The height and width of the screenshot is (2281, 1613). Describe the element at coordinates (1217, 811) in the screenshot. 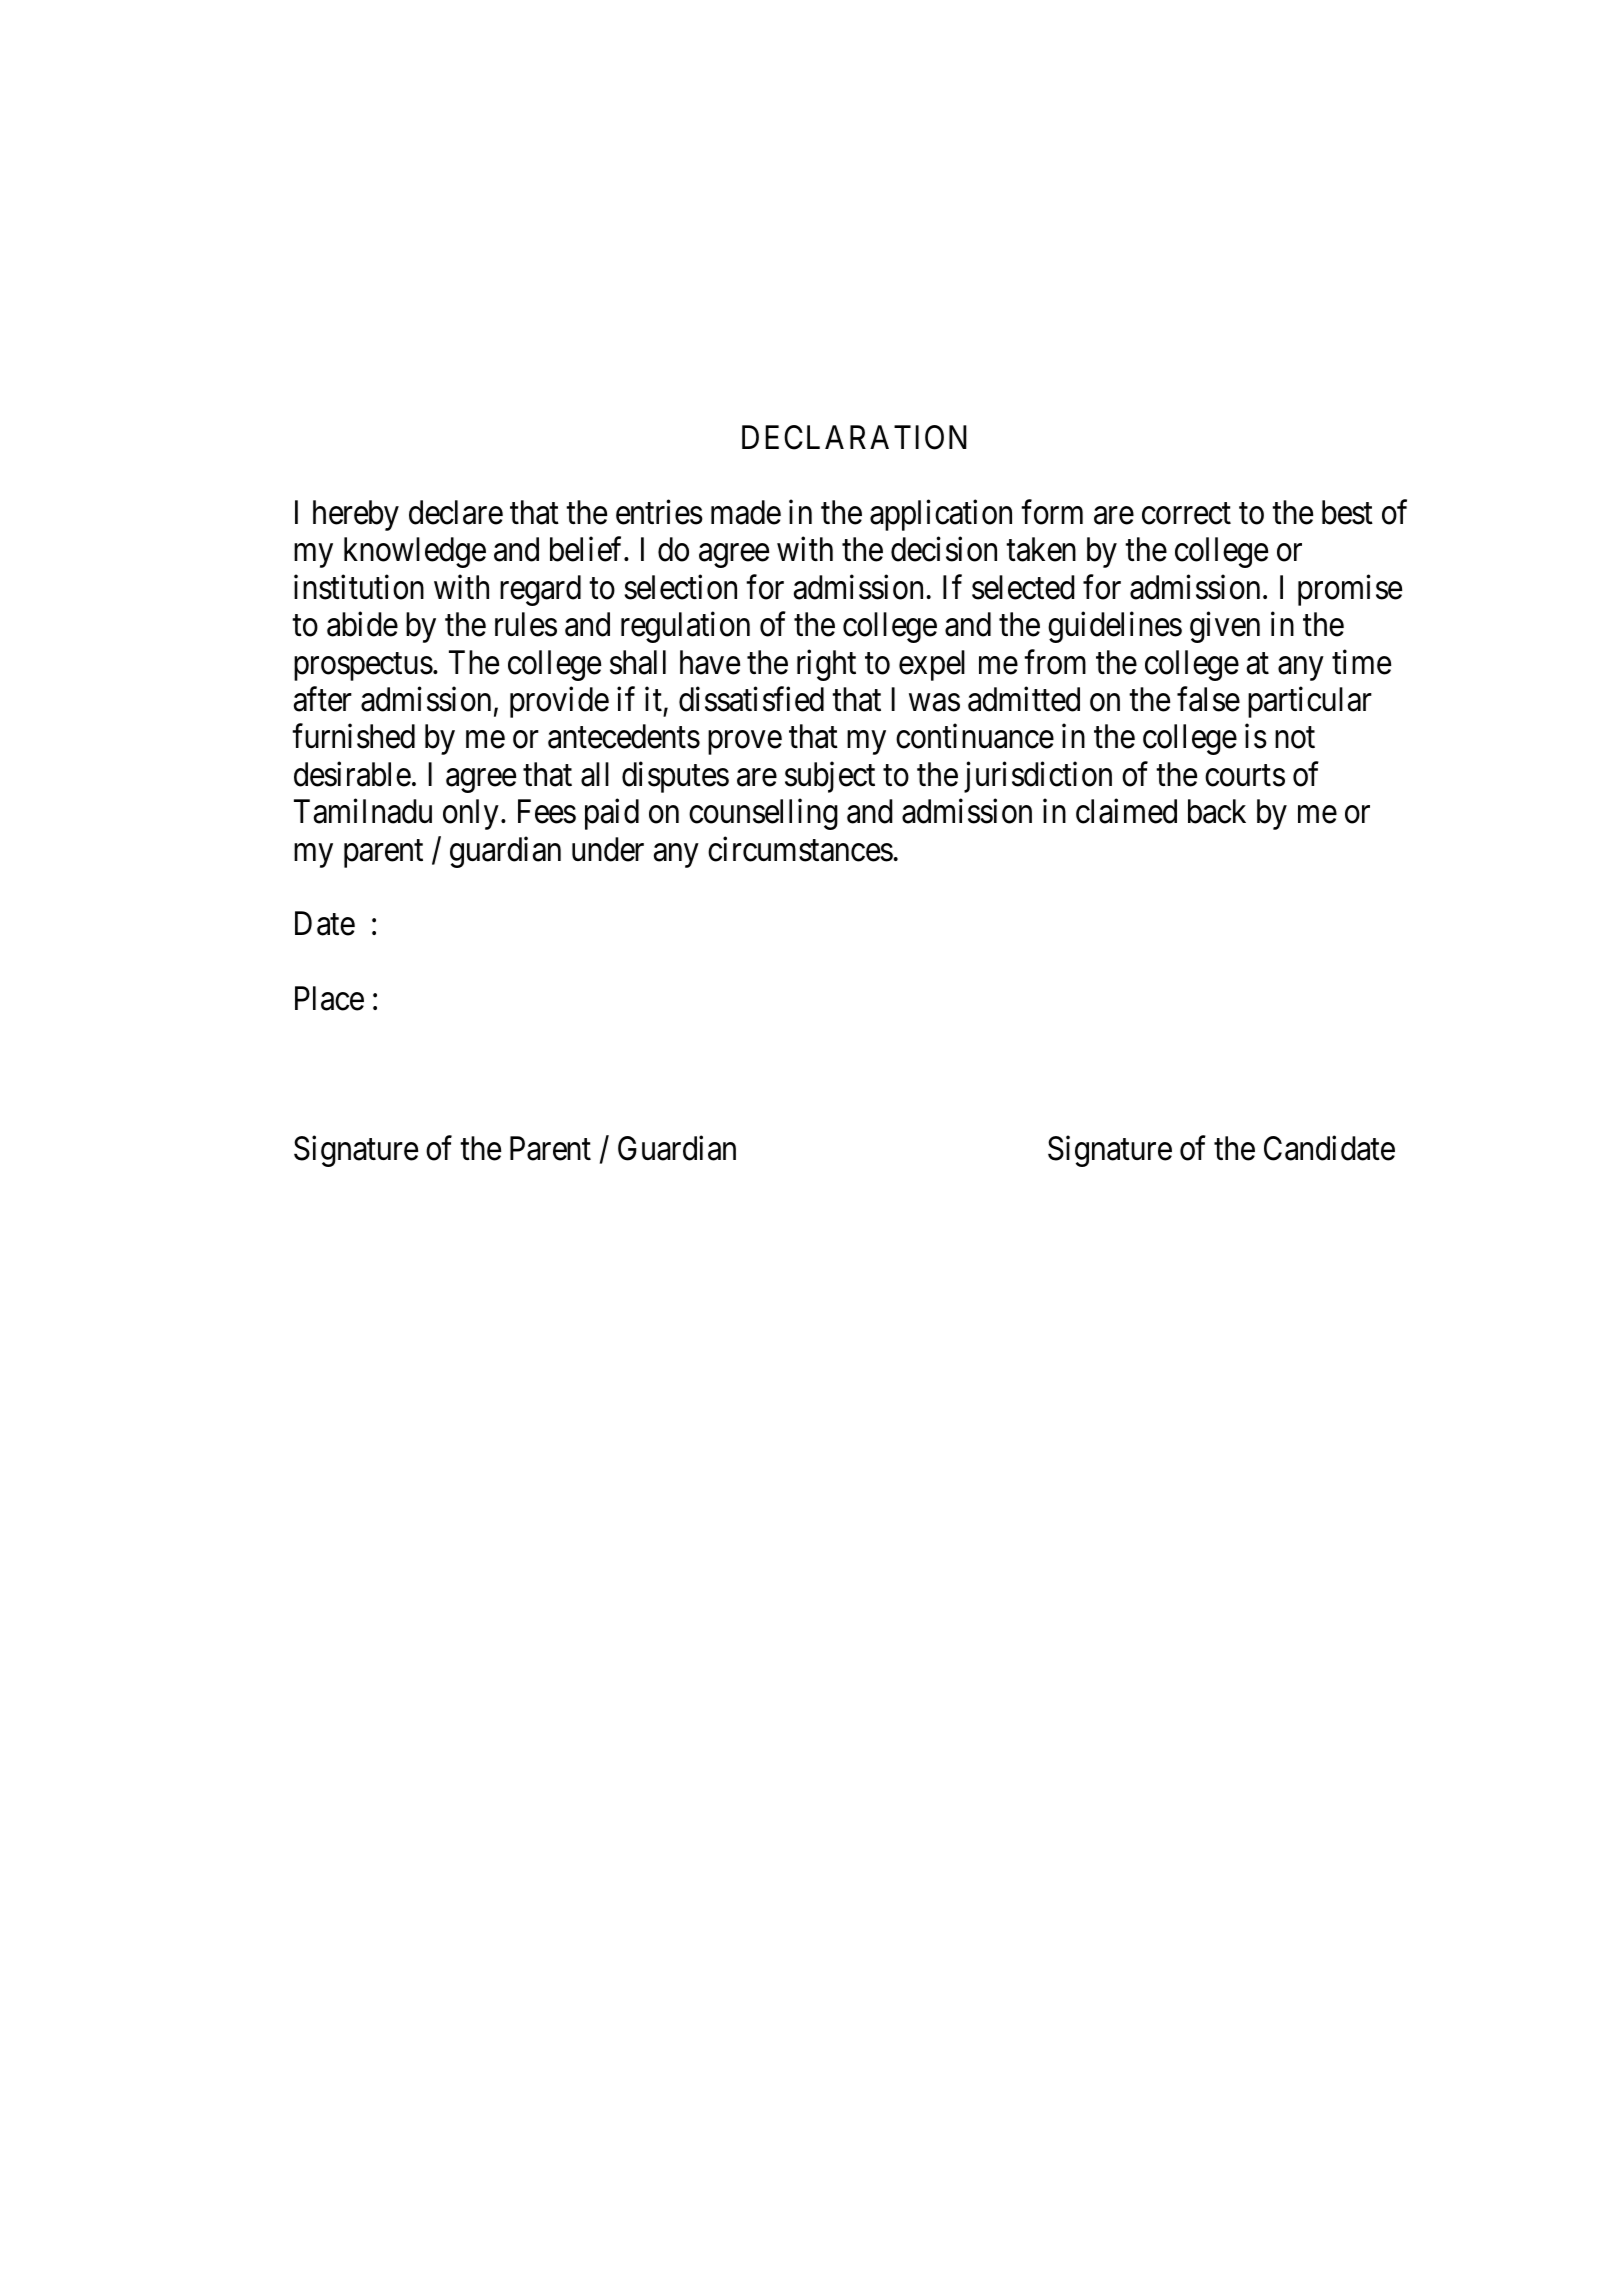

I see `back` at that location.
